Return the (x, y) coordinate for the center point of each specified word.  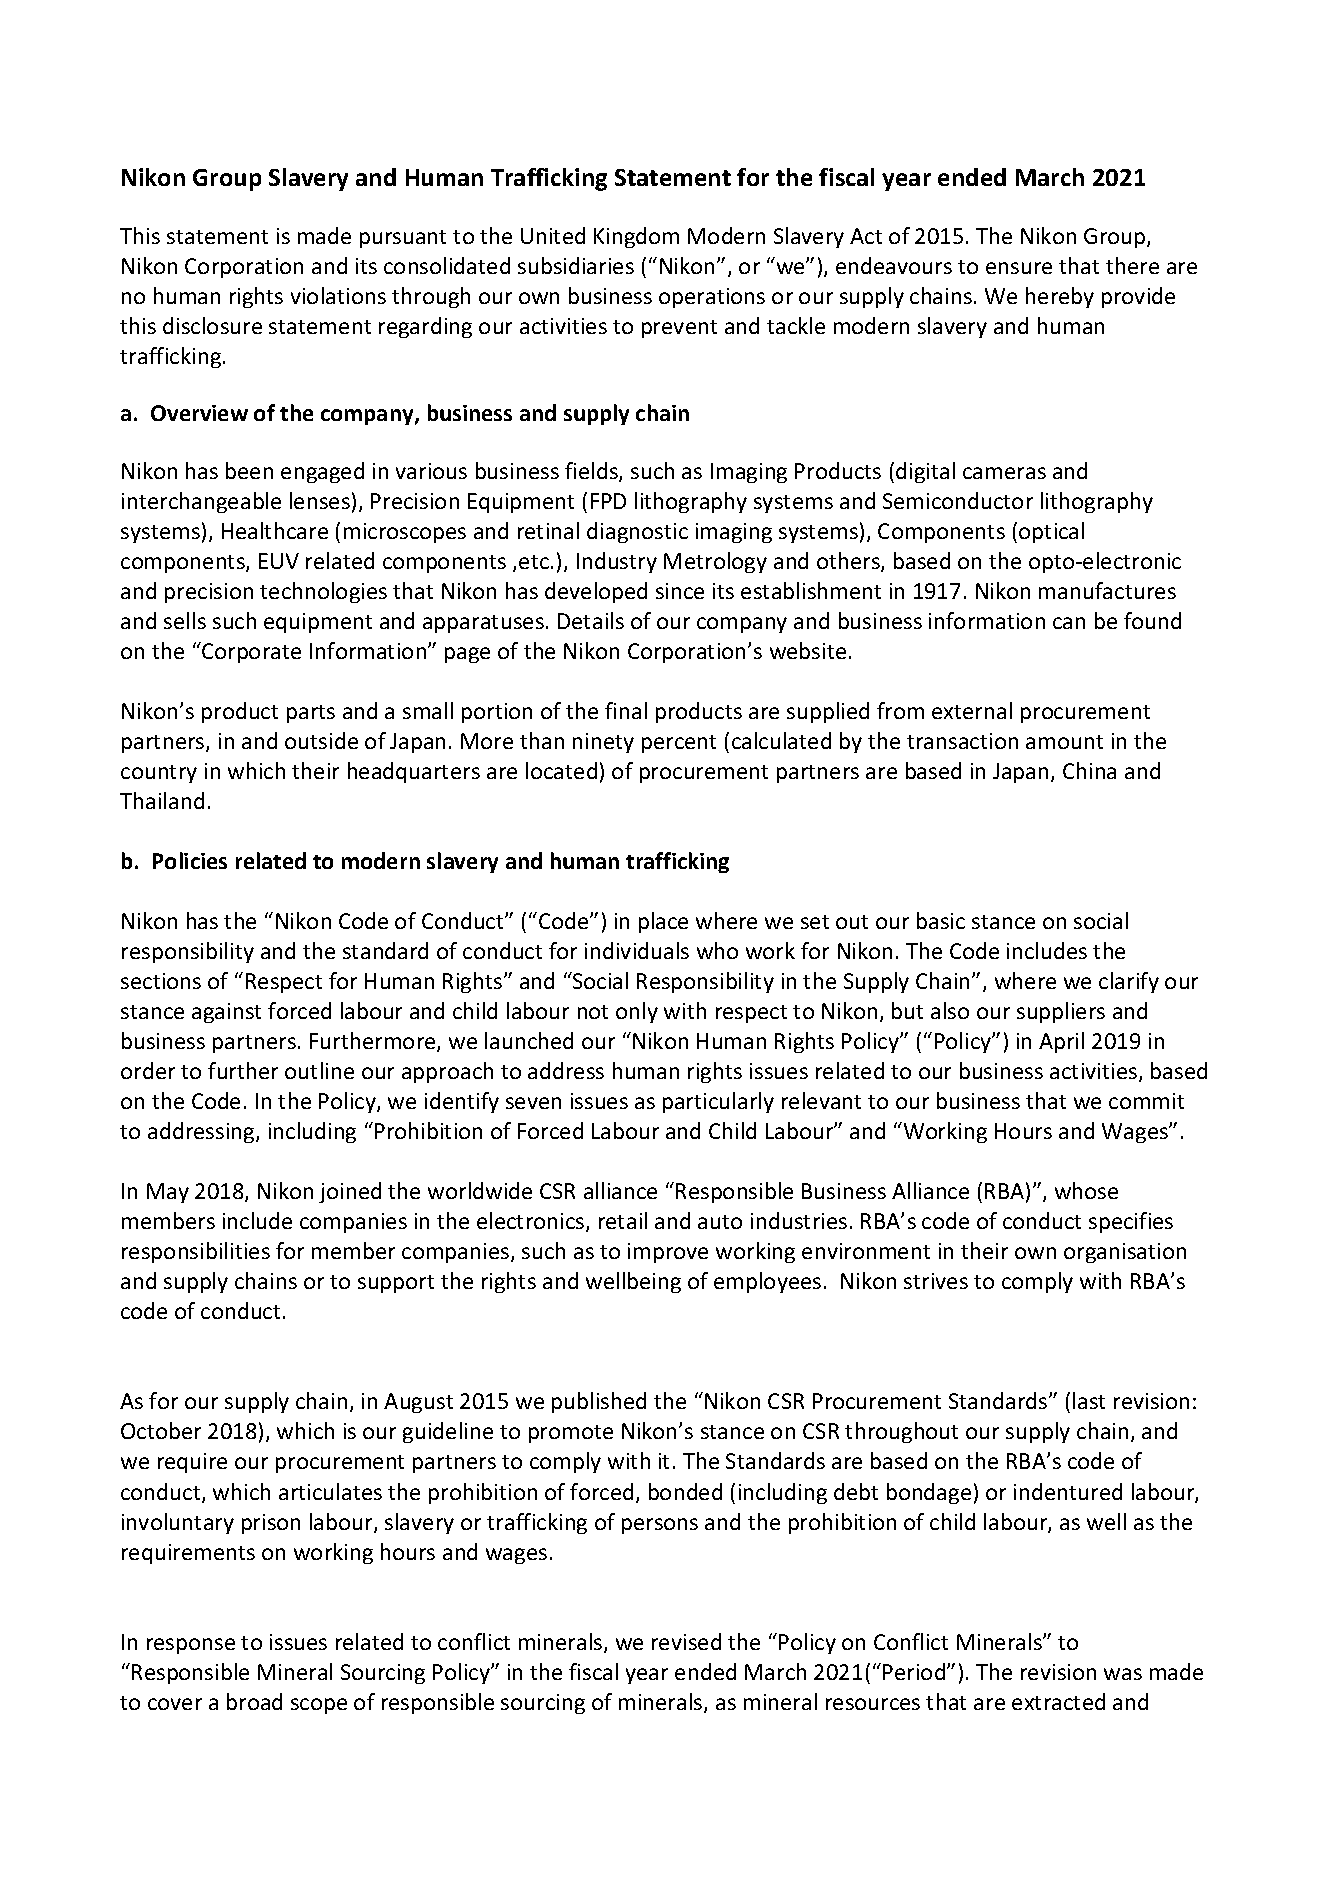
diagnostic (637, 532)
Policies (190, 860)
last (1089, 1400)
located (561, 770)
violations (338, 295)
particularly (718, 1102)
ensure (1019, 268)
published (599, 1402)
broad (254, 1701)
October (161, 1430)
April (1061, 1042)
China (1089, 770)
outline (319, 1070)
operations (712, 298)
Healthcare (275, 530)
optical (1051, 532)
